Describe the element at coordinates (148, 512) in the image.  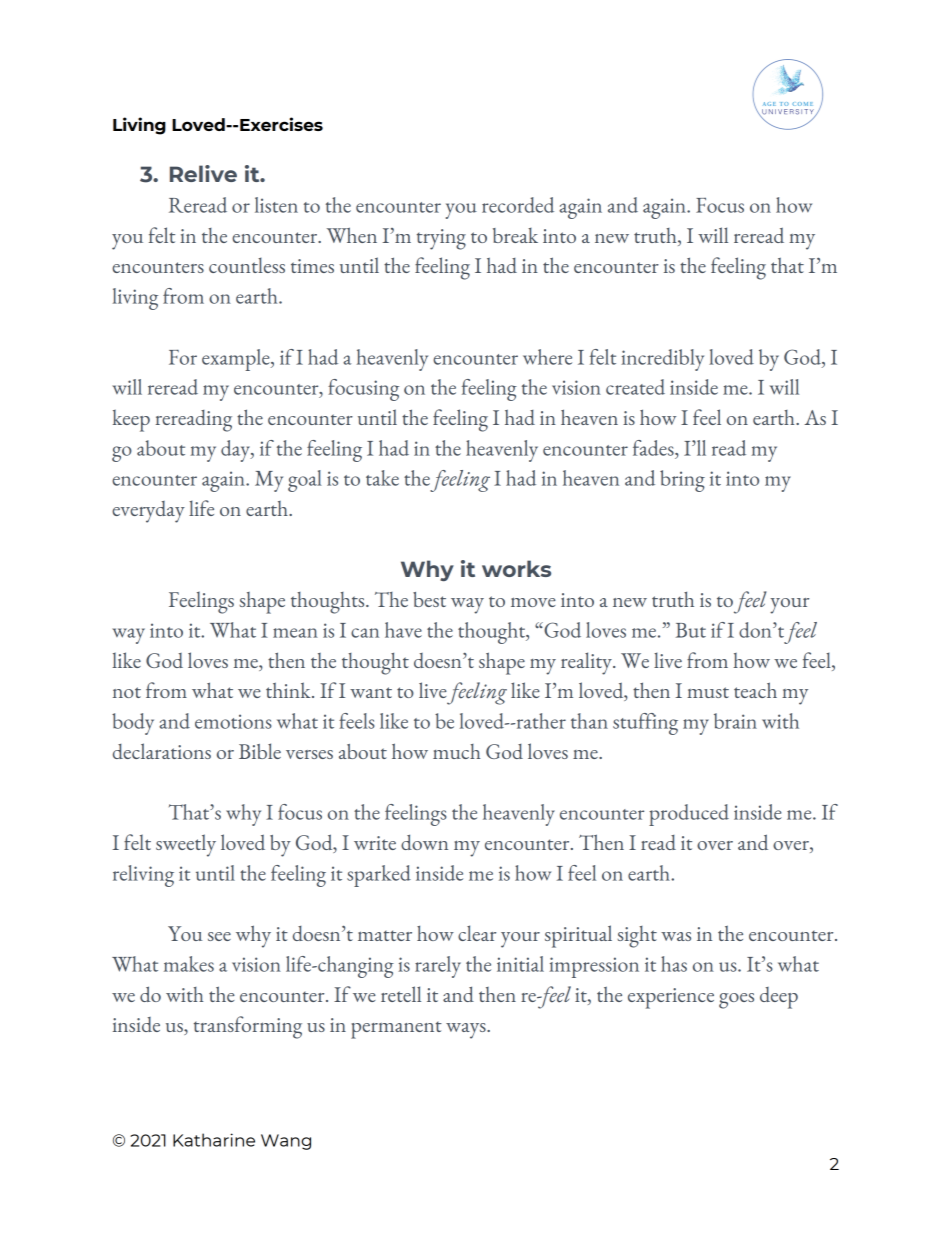
I see `everyday` at that location.
